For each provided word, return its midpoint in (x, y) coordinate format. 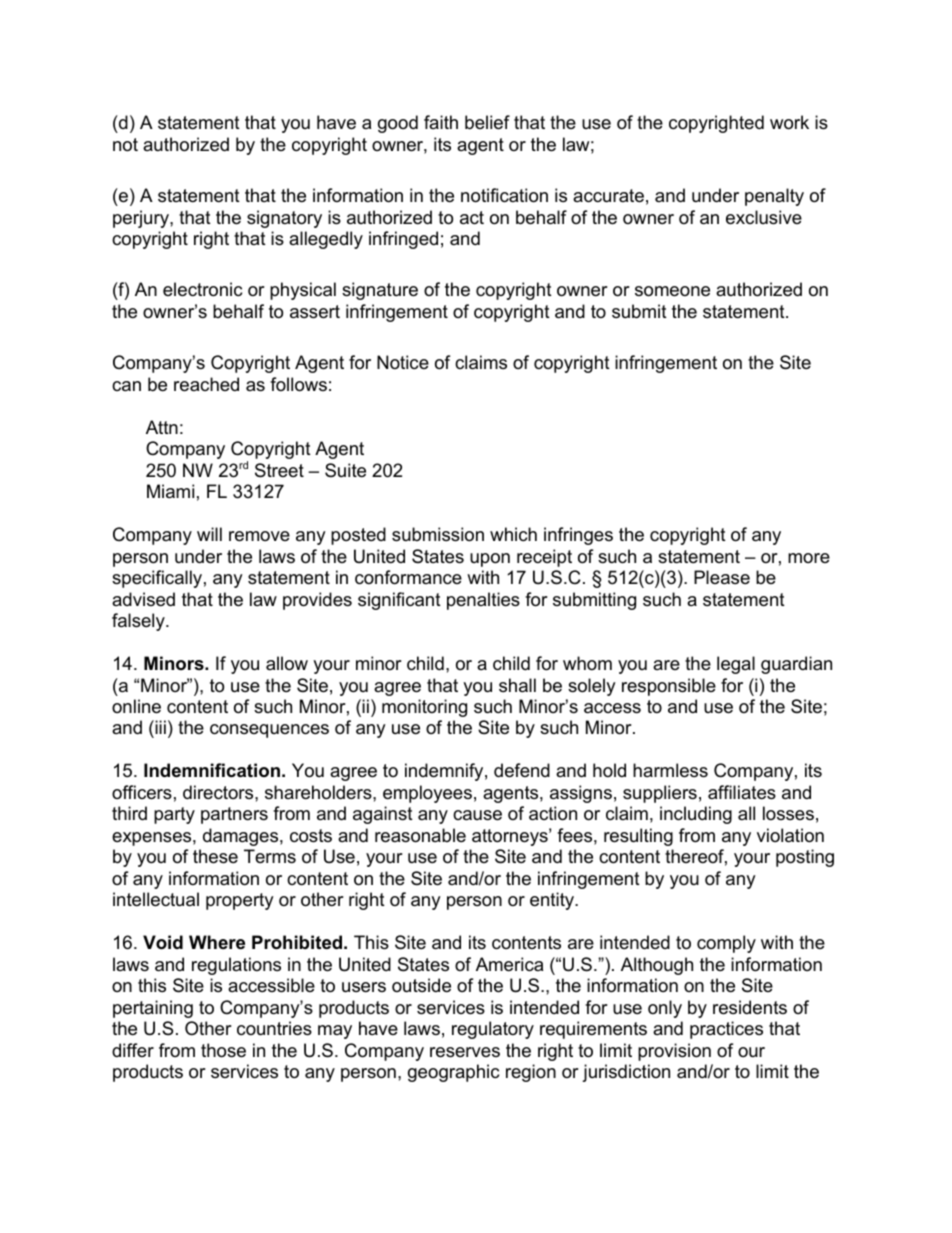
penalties (483, 601)
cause (477, 815)
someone (672, 291)
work (789, 122)
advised (143, 599)
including (696, 815)
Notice (403, 362)
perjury (142, 219)
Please (722, 577)
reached (206, 384)
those (223, 1050)
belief (487, 122)
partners (234, 815)
